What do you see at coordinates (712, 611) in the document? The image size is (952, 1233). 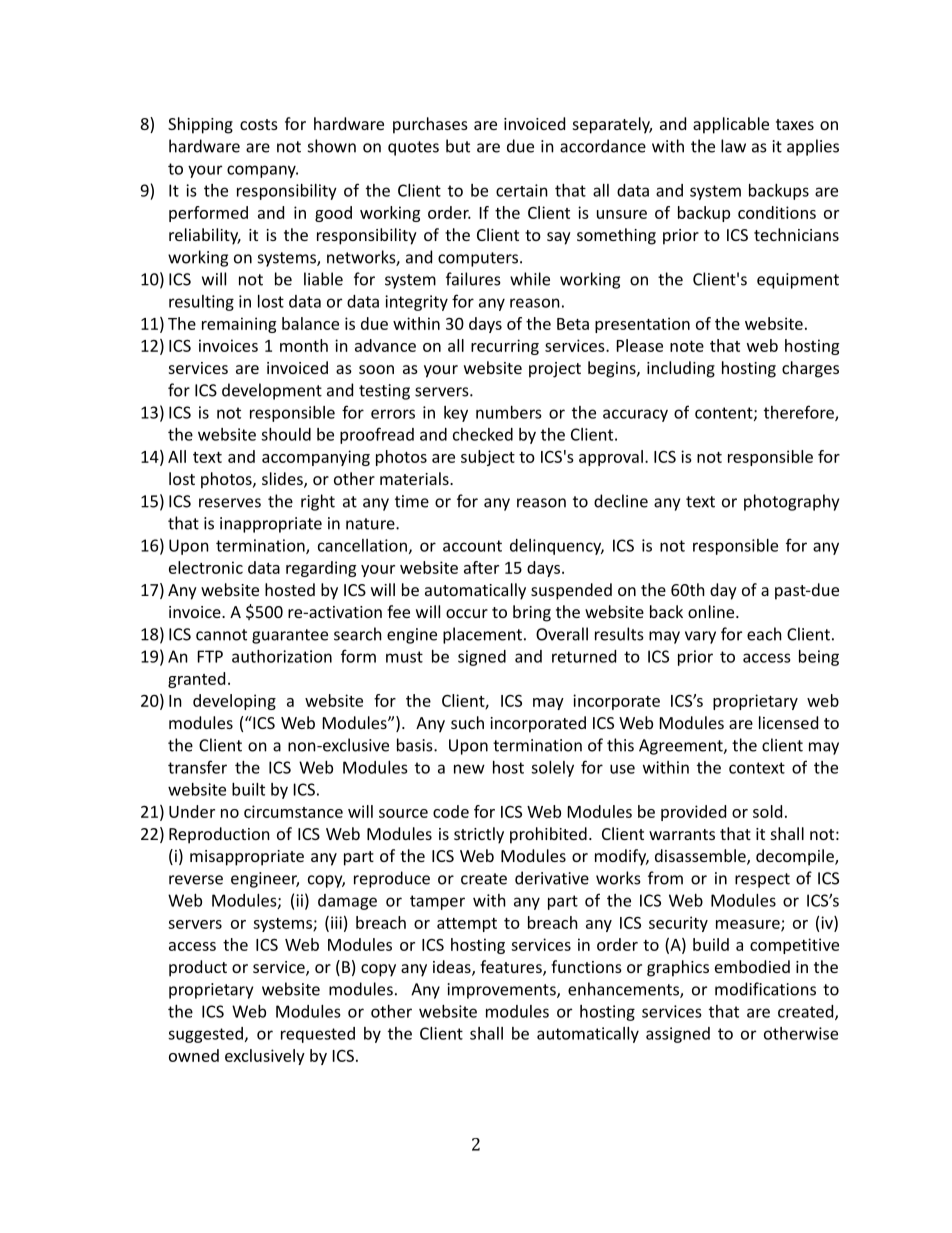 I see `online` at bounding box center [712, 611].
